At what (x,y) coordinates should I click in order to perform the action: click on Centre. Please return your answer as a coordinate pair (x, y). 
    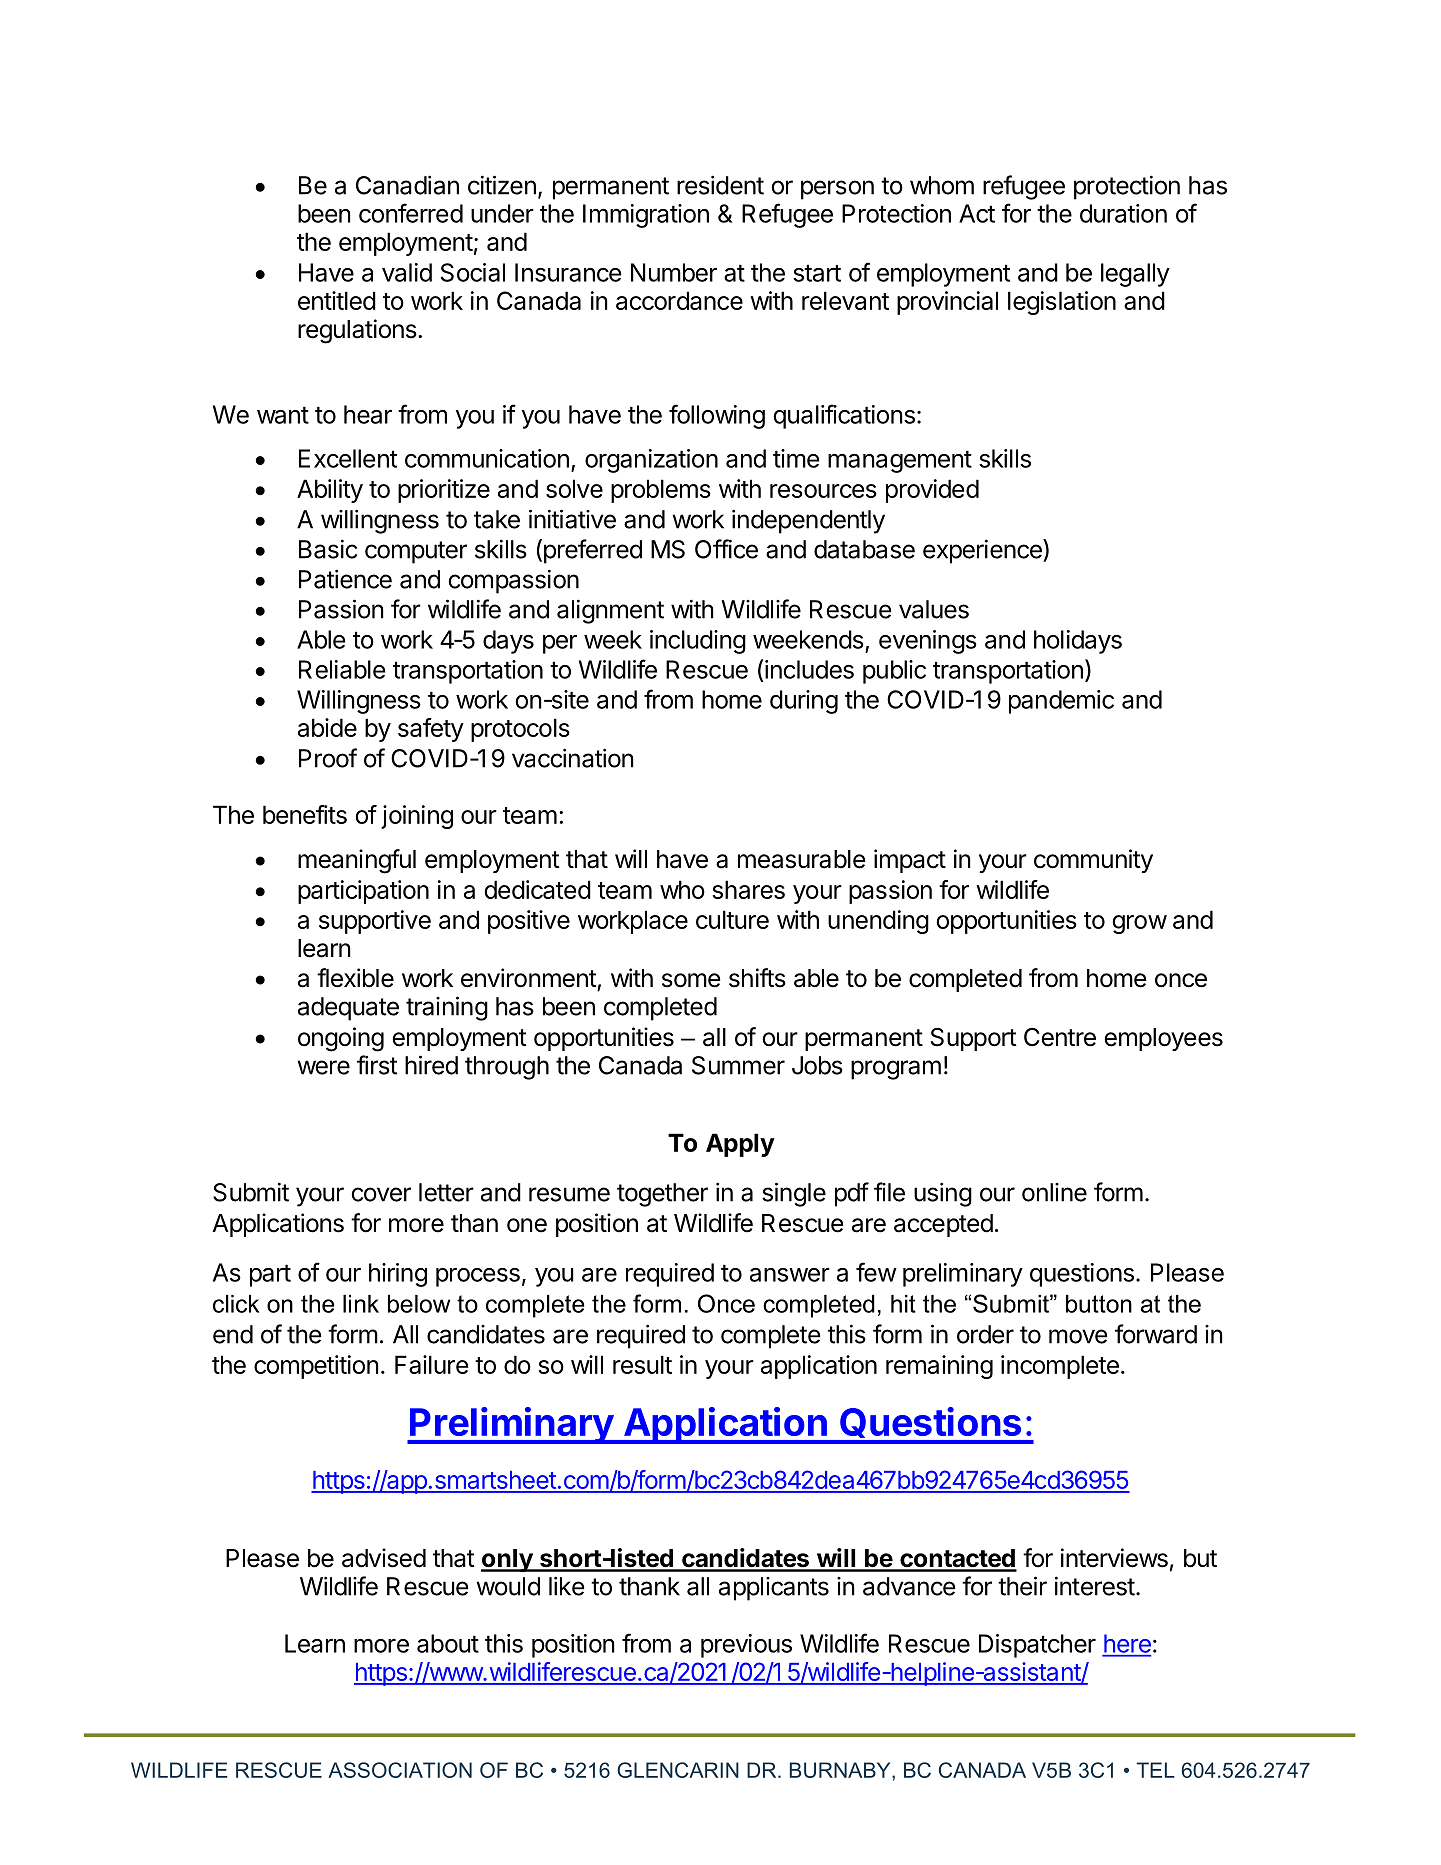
    Looking at the image, I should click on (1060, 1037).
